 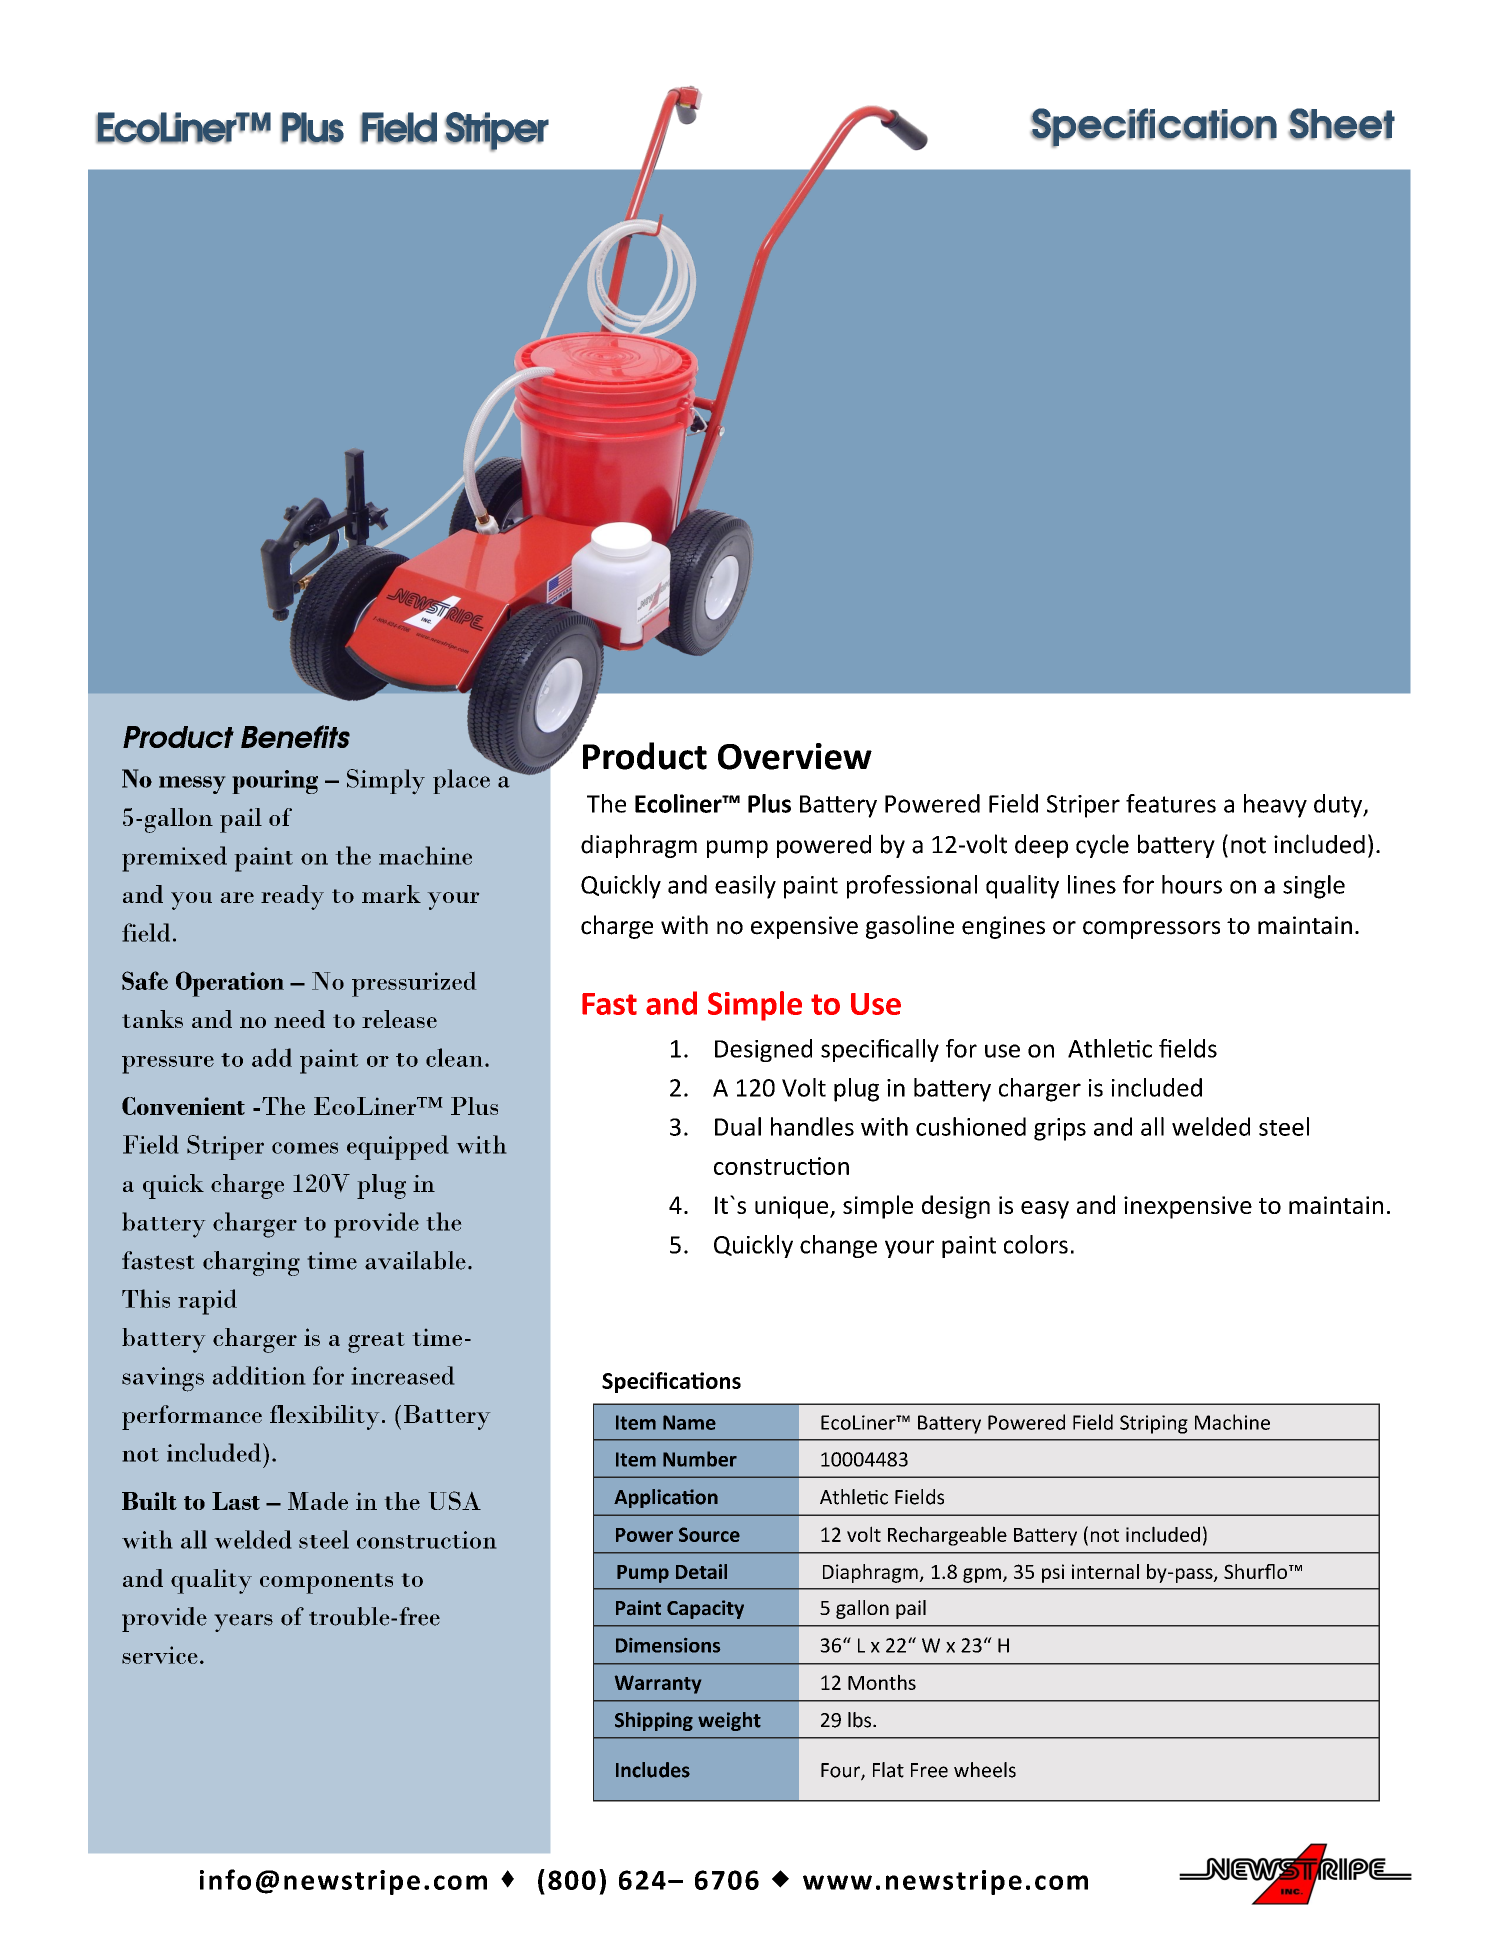 What do you see at coordinates (292, 897) in the page?
I see `ready` at bounding box center [292, 897].
